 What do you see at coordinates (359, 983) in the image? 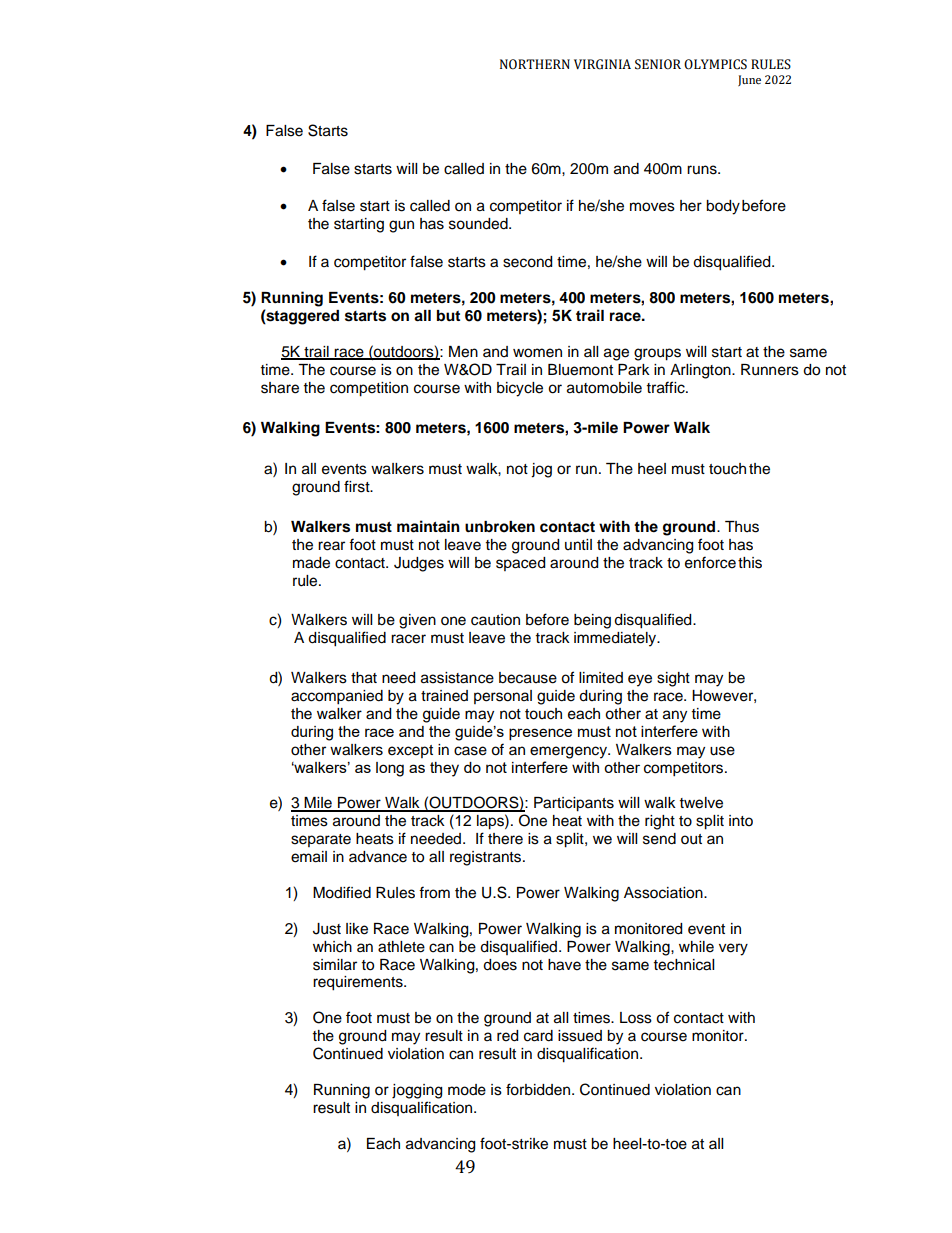
I see `requirements` at bounding box center [359, 983].
